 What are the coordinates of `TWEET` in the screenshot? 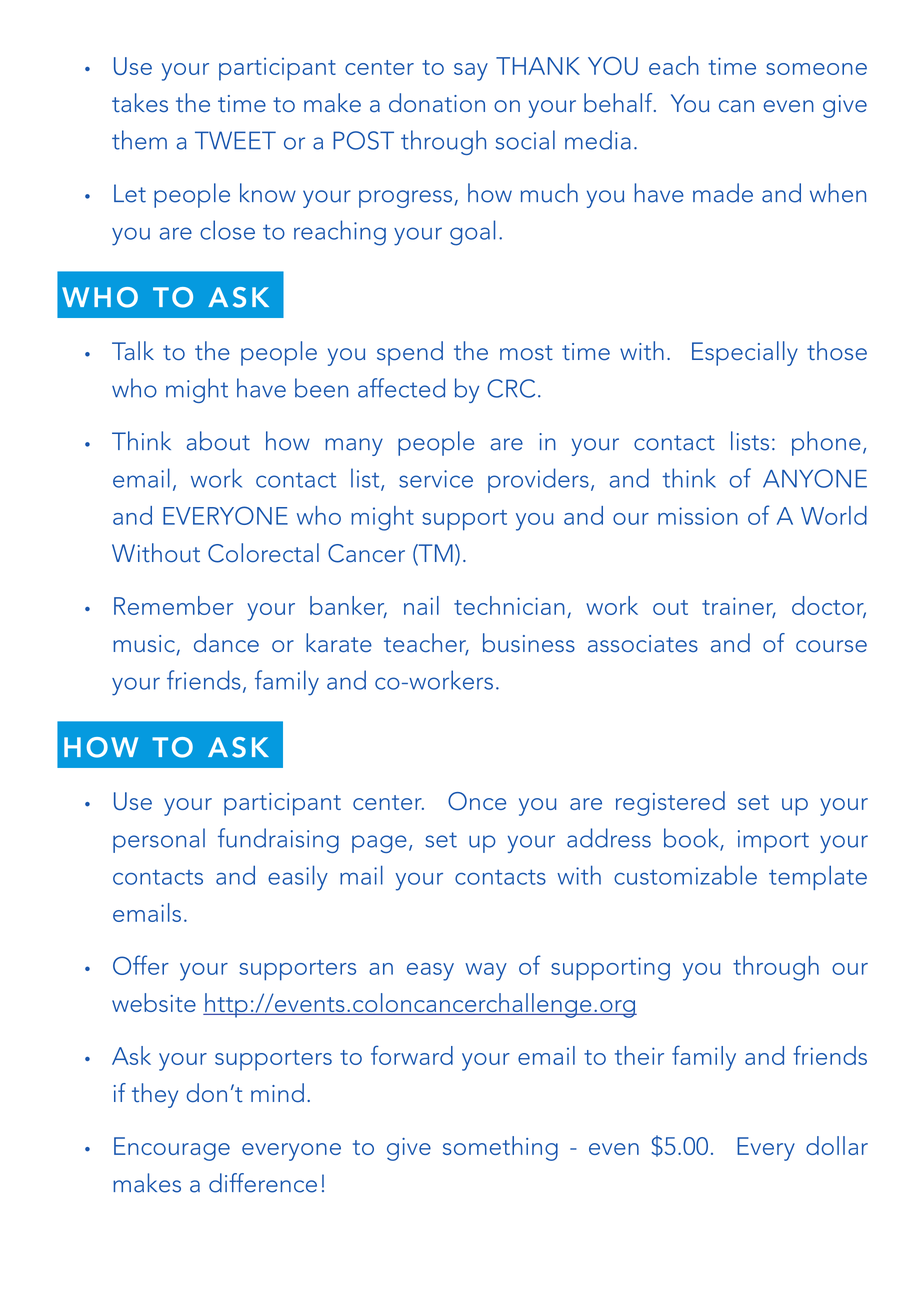 It's located at (235, 140).
